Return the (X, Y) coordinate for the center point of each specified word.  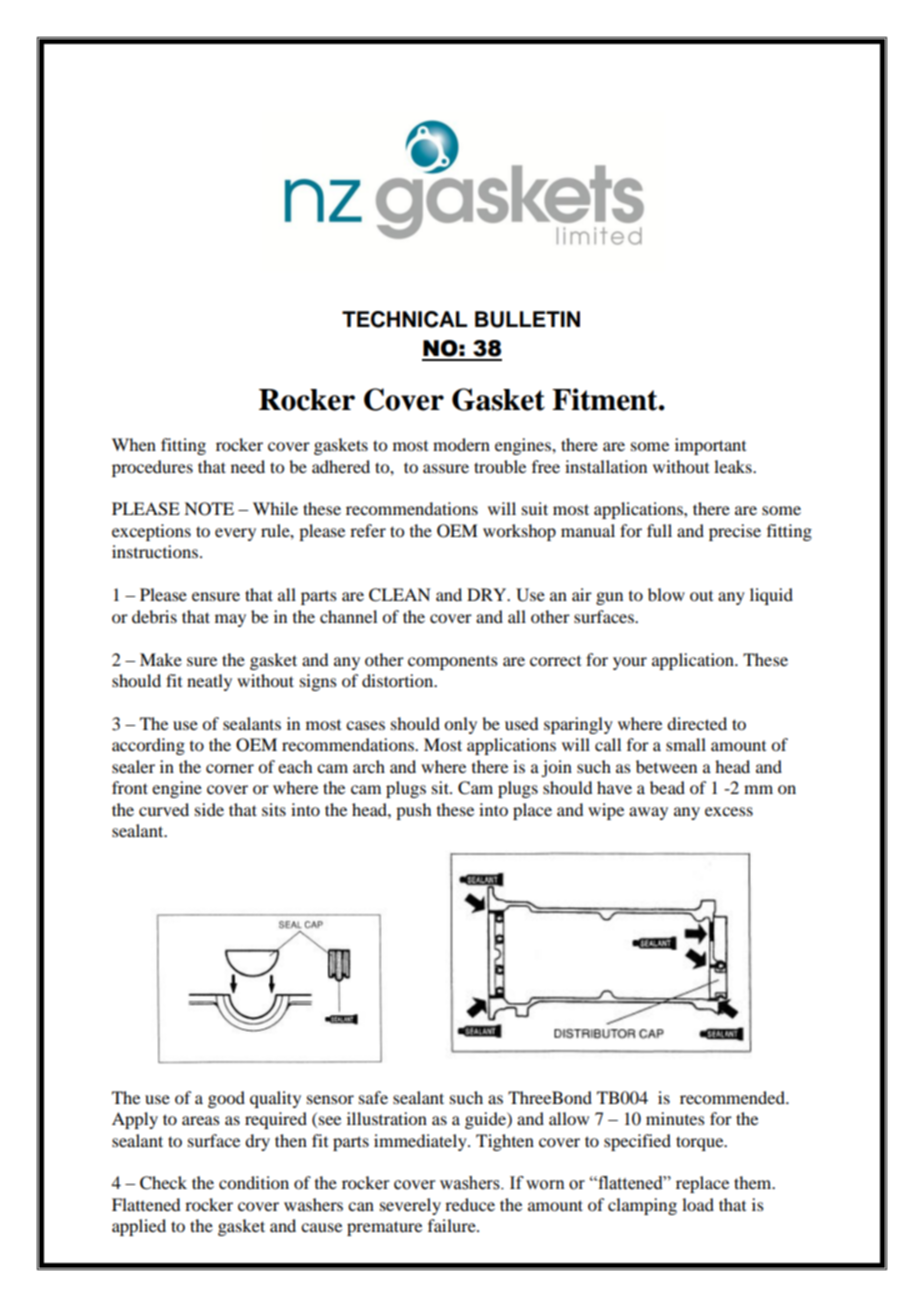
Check (163, 1183)
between (666, 766)
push (413, 811)
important (710, 446)
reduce (470, 1204)
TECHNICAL (404, 319)
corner (230, 768)
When (134, 444)
